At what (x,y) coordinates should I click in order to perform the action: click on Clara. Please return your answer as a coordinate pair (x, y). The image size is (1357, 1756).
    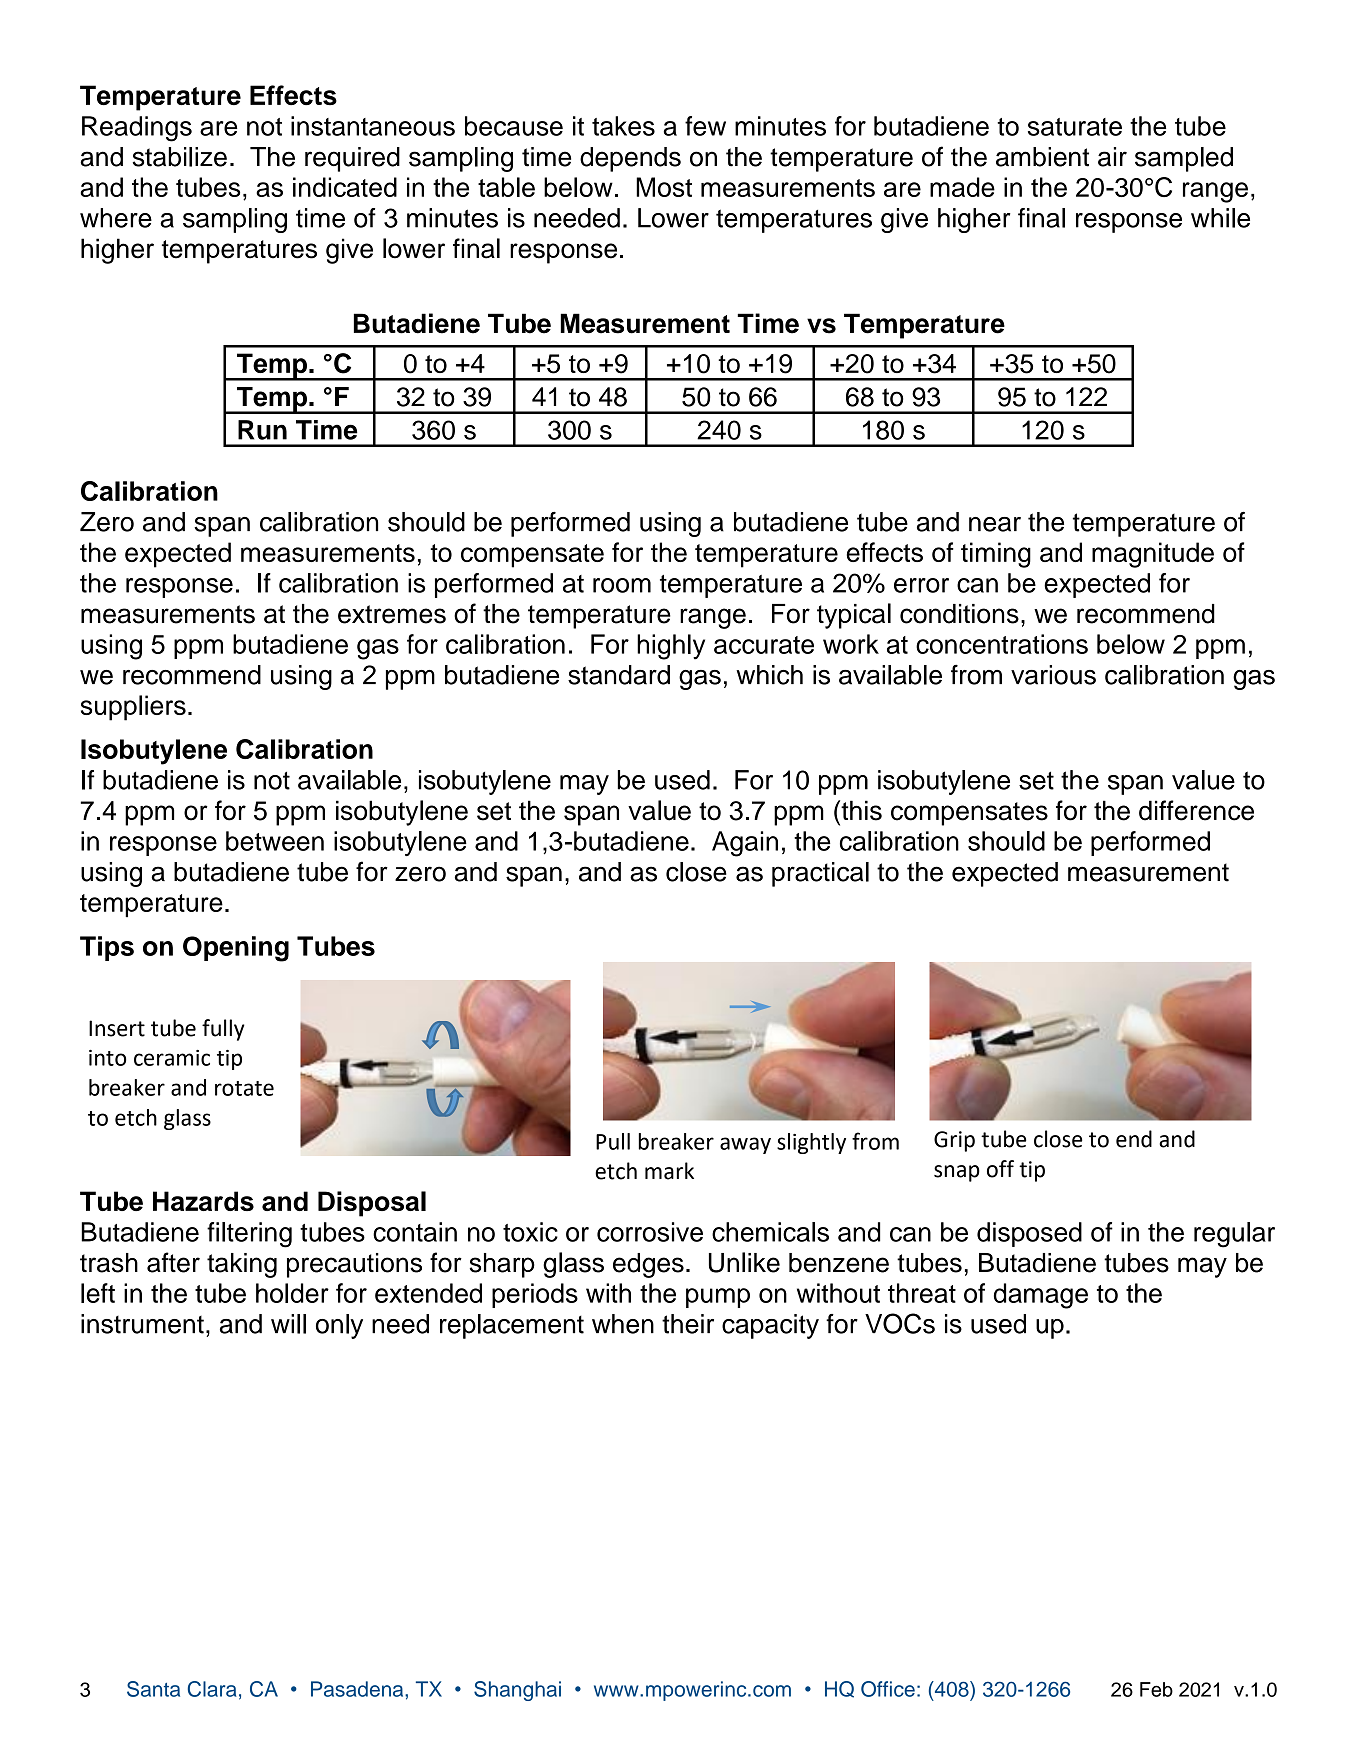
    Looking at the image, I should click on (212, 1689).
